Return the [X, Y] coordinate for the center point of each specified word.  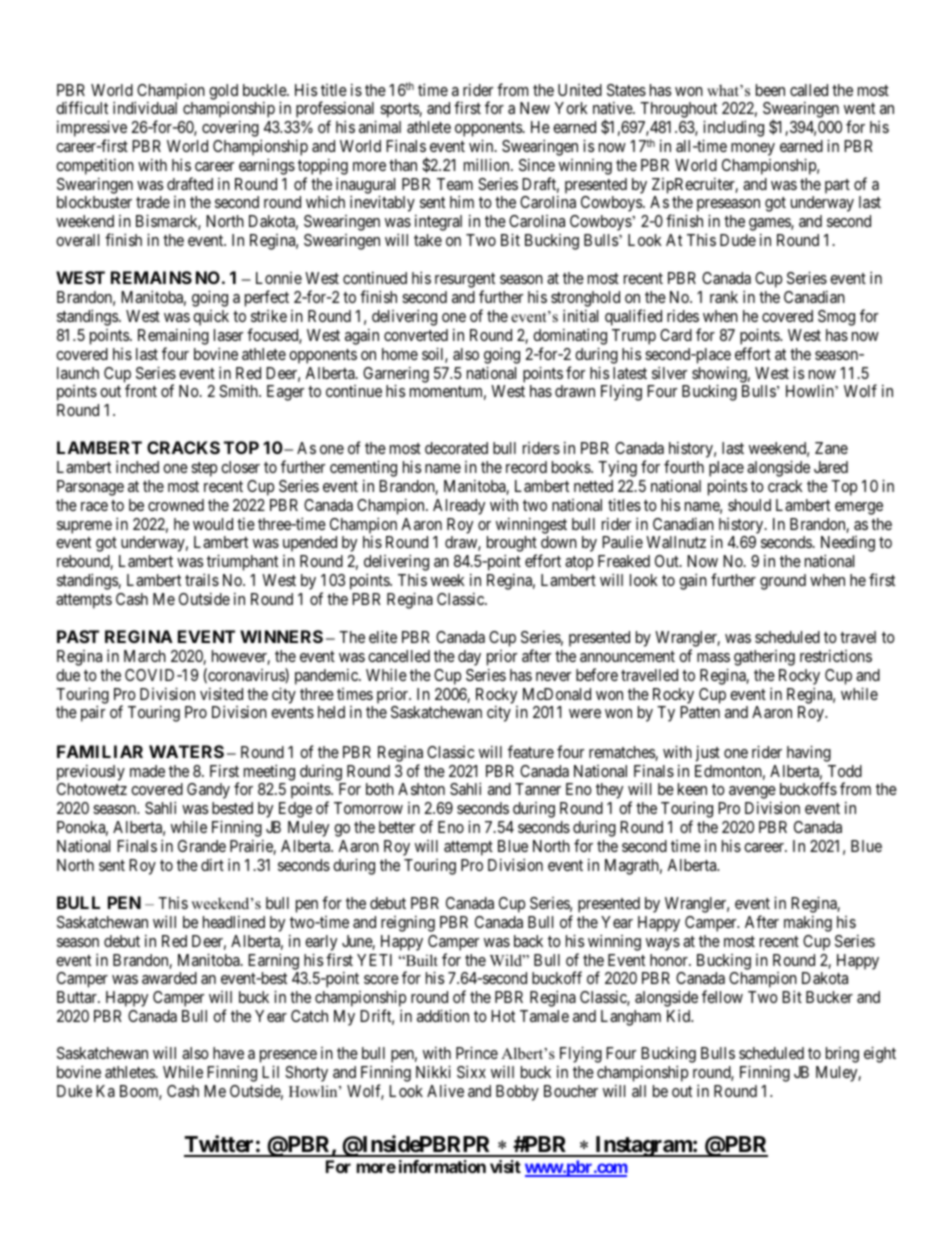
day [469, 658]
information [442, 1166]
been [770, 90]
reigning [408, 923]
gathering [764, 658]
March [145, 656]
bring [842, 1055]
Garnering [396, 375]
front [141, 390]
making [808, 923]
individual [145, 107]
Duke [74, 1091]
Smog [836, 318]
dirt [212, 864]
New [535, 108]
